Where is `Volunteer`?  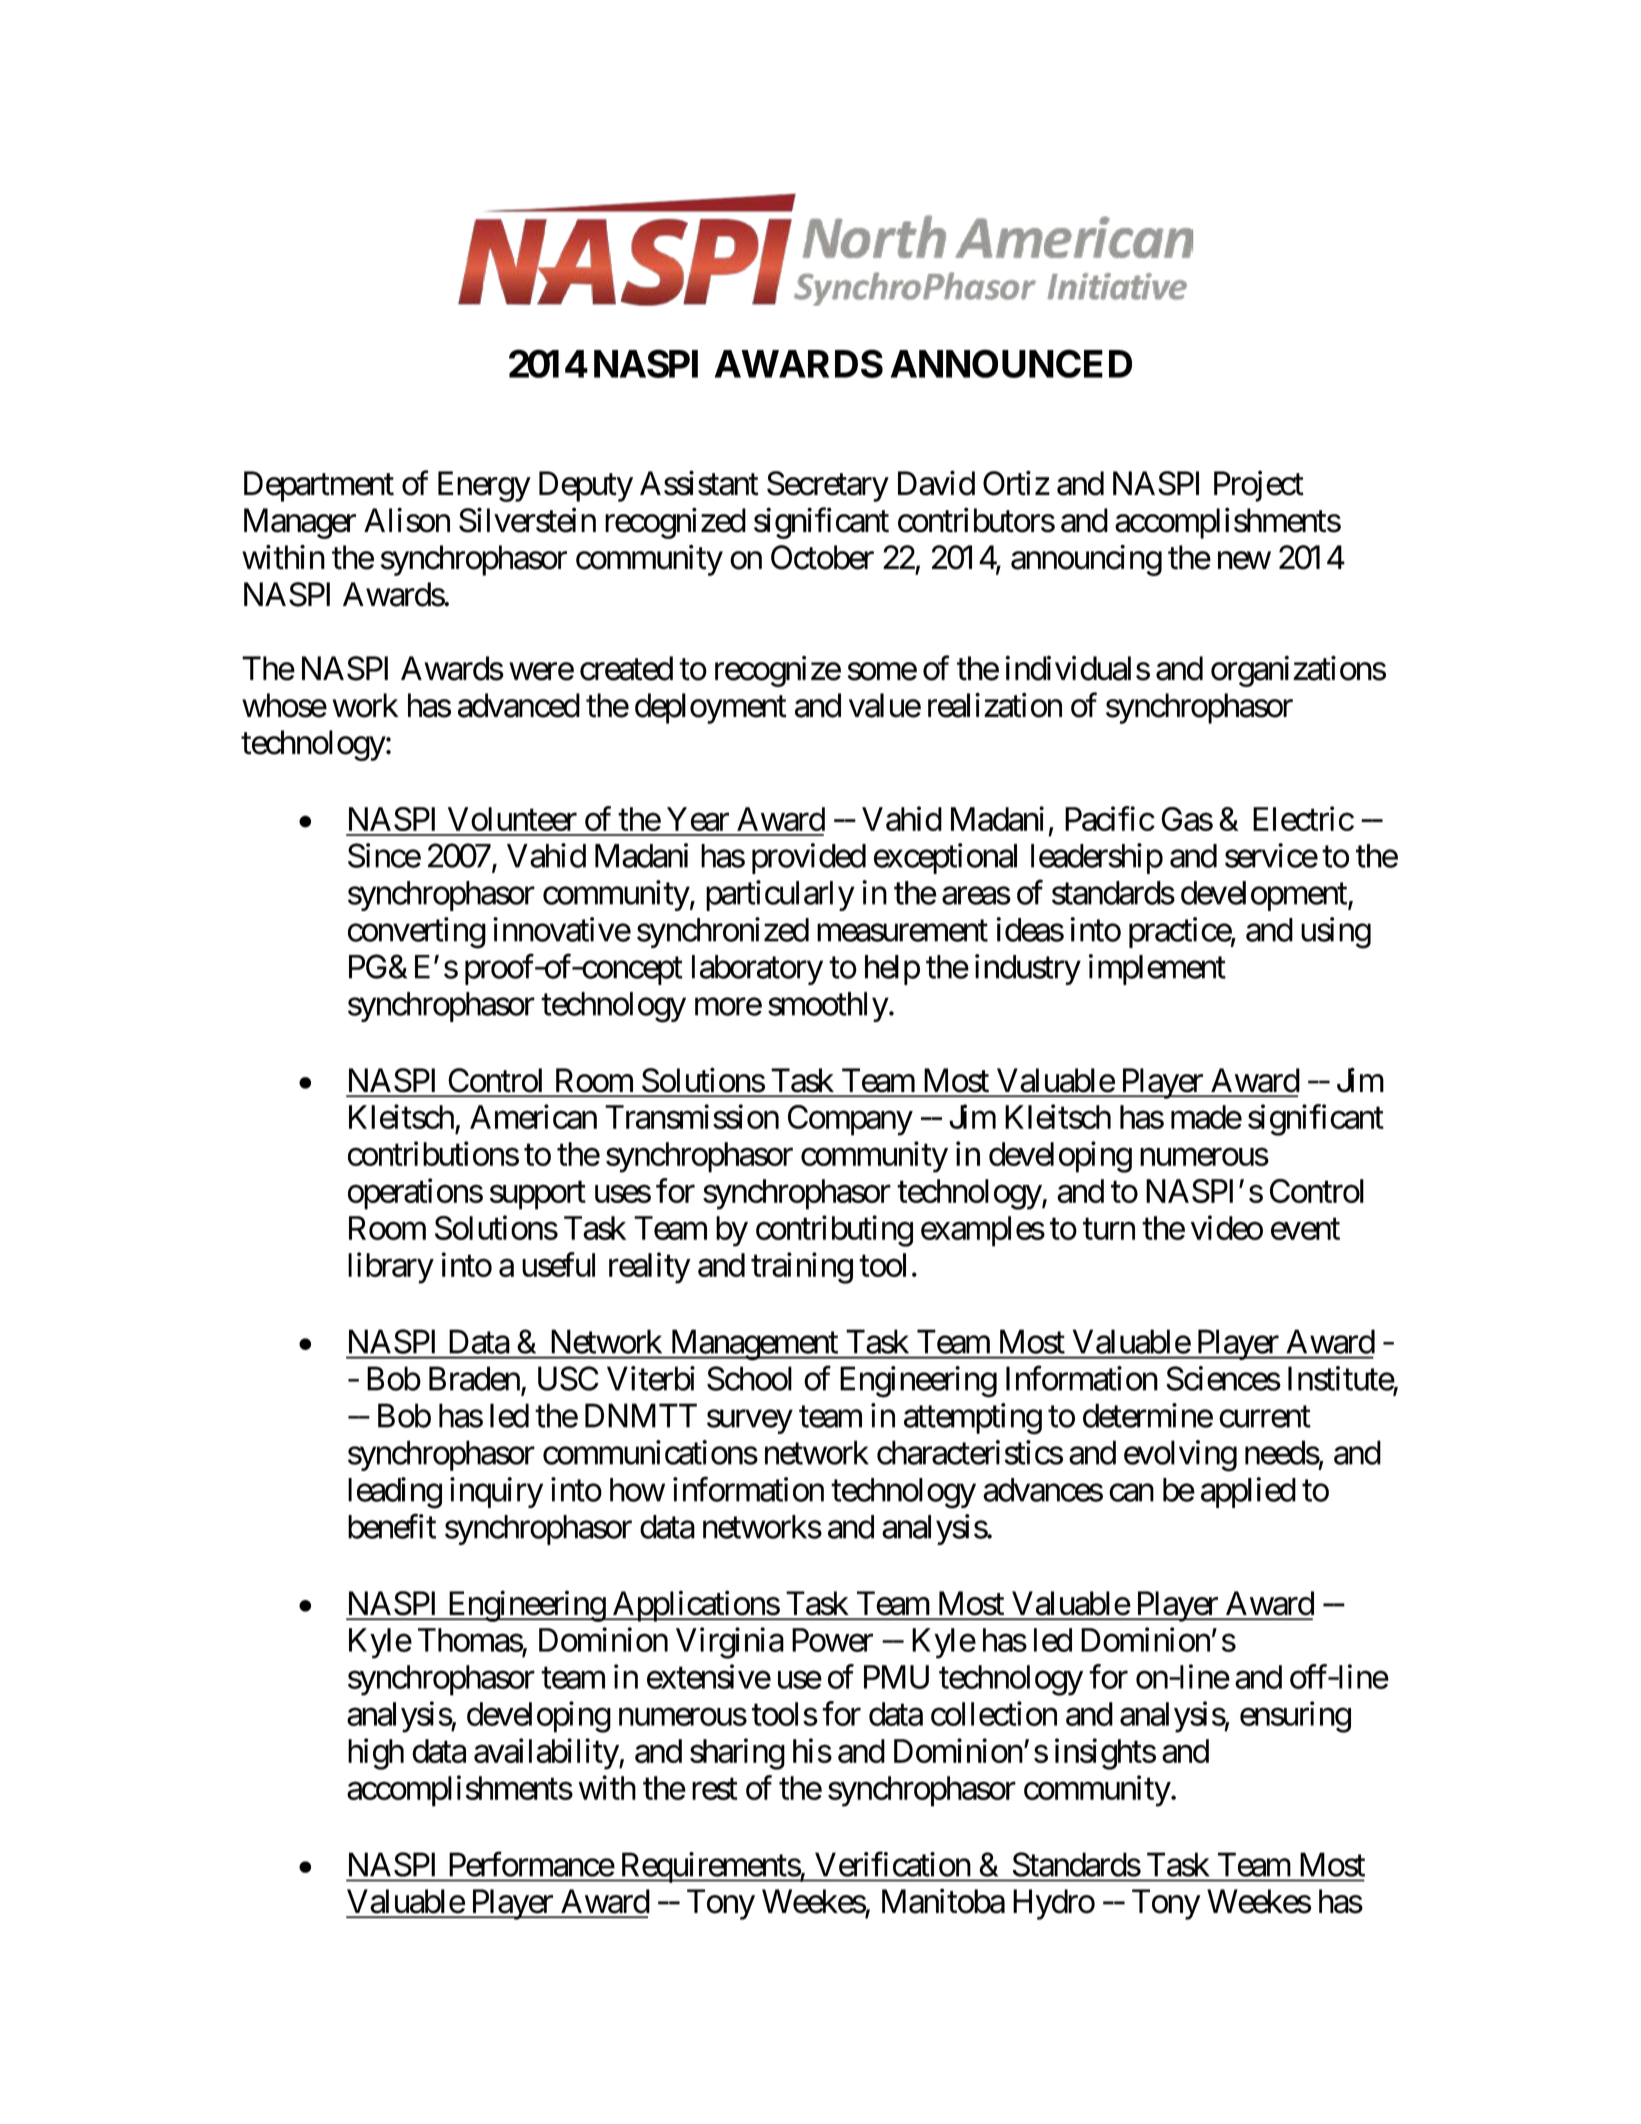 Volunteer is located at coordinates (512, 819).
